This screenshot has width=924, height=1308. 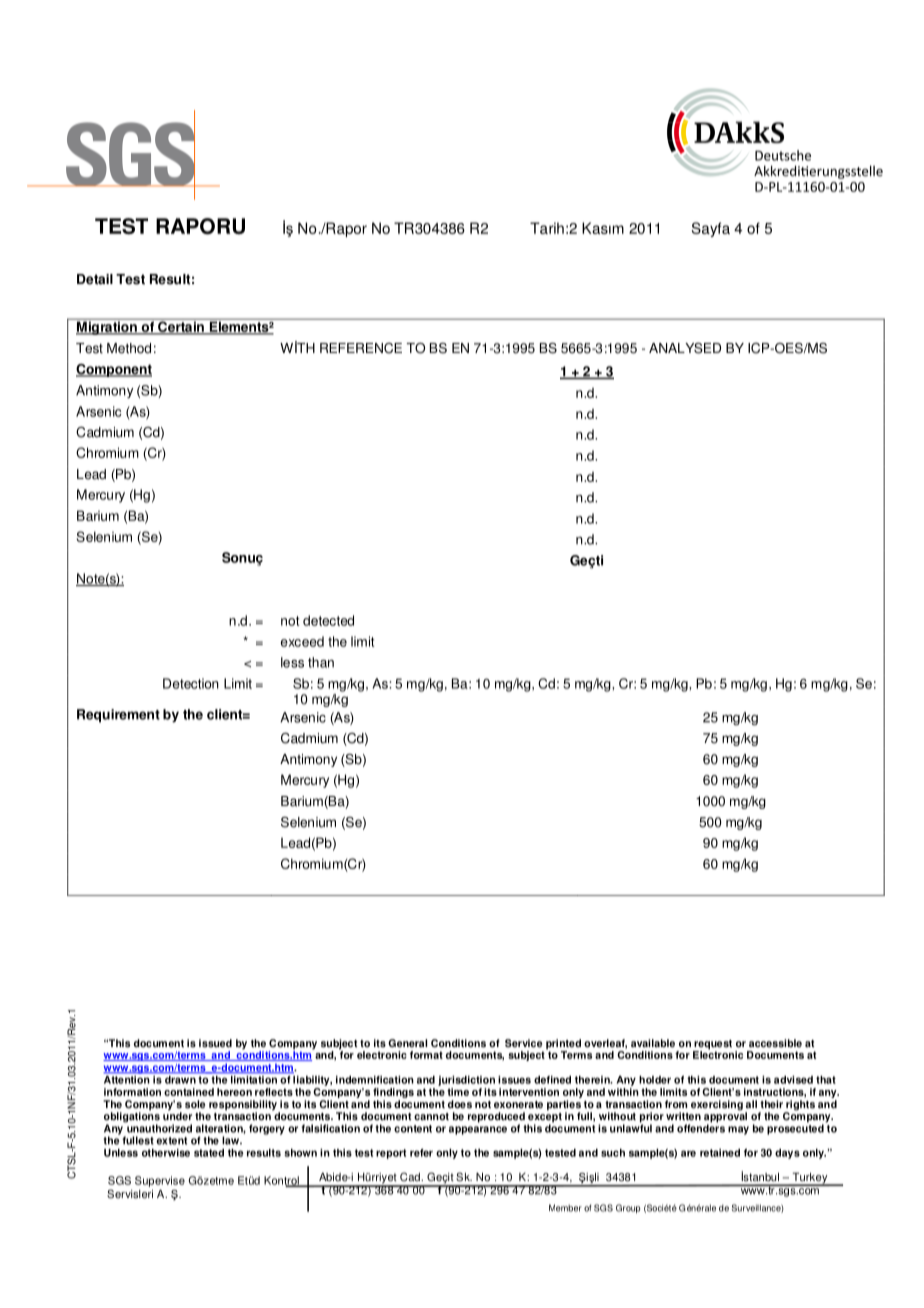 I want to click on Requirement, so click(x=118, y=716).
